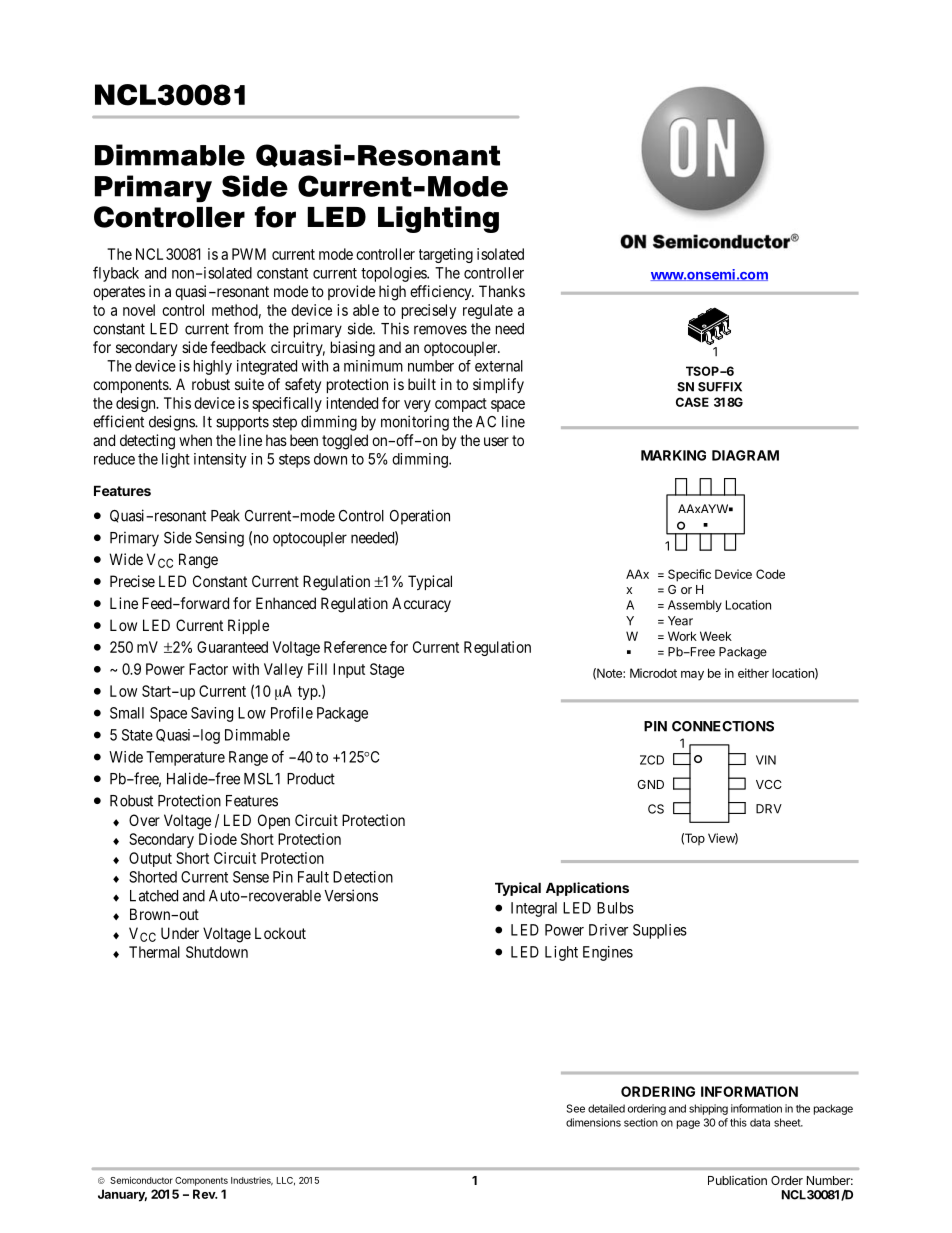 The width and height of the screenshot is (952, 1233). What do you see at coordinates (660, 931) in the screenshot?
I see `Supplies` at bounding box center [660, 931].
